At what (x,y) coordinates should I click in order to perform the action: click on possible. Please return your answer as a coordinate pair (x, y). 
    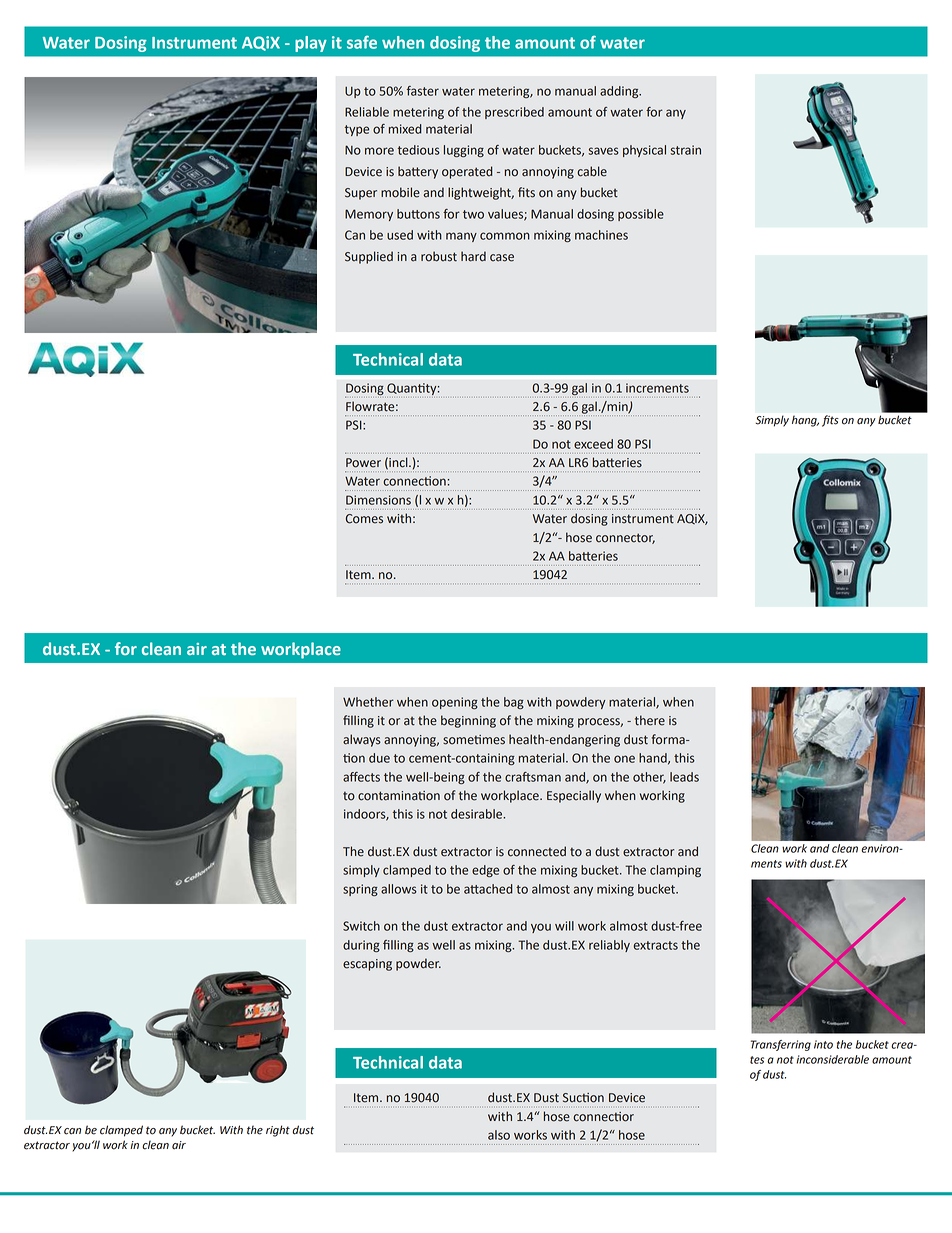
    Looking at the image, I should click on (641, 215).
